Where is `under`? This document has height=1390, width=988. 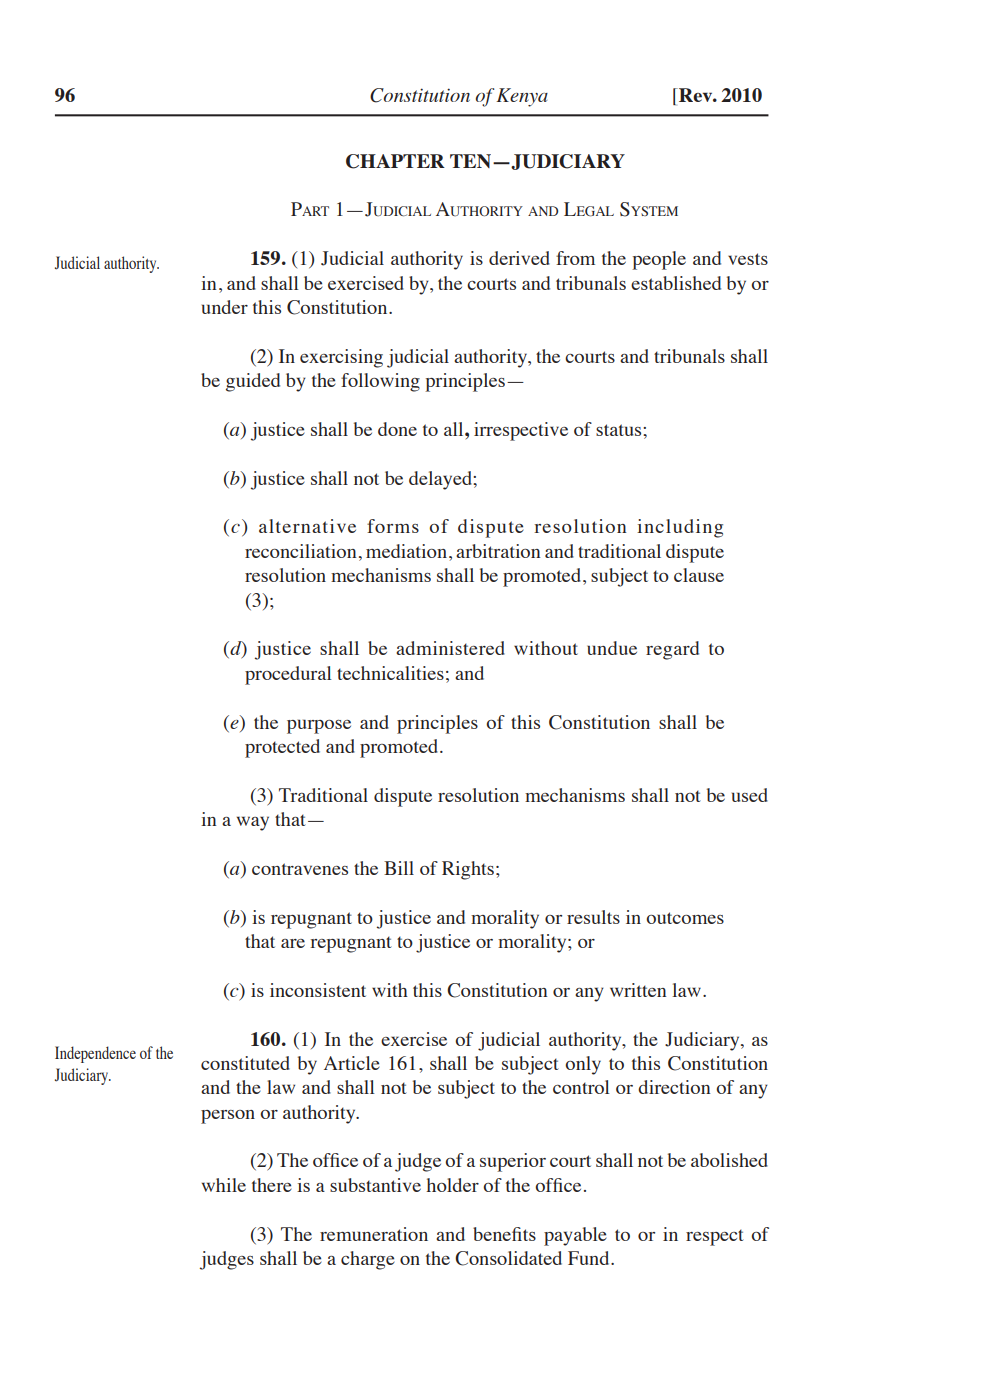 under is located at coordinates (225, 307).
